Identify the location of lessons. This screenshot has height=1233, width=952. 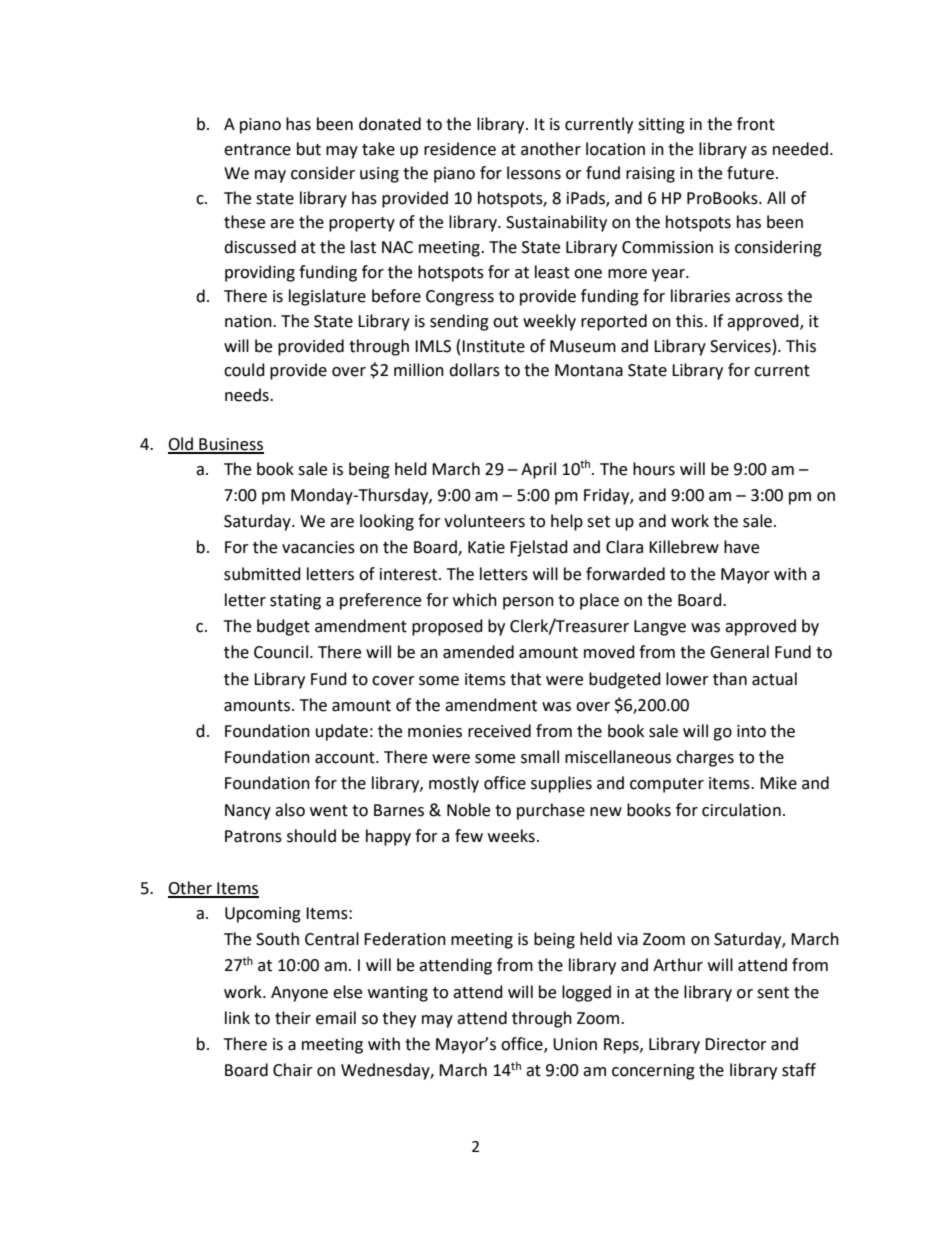
(534, 173).
